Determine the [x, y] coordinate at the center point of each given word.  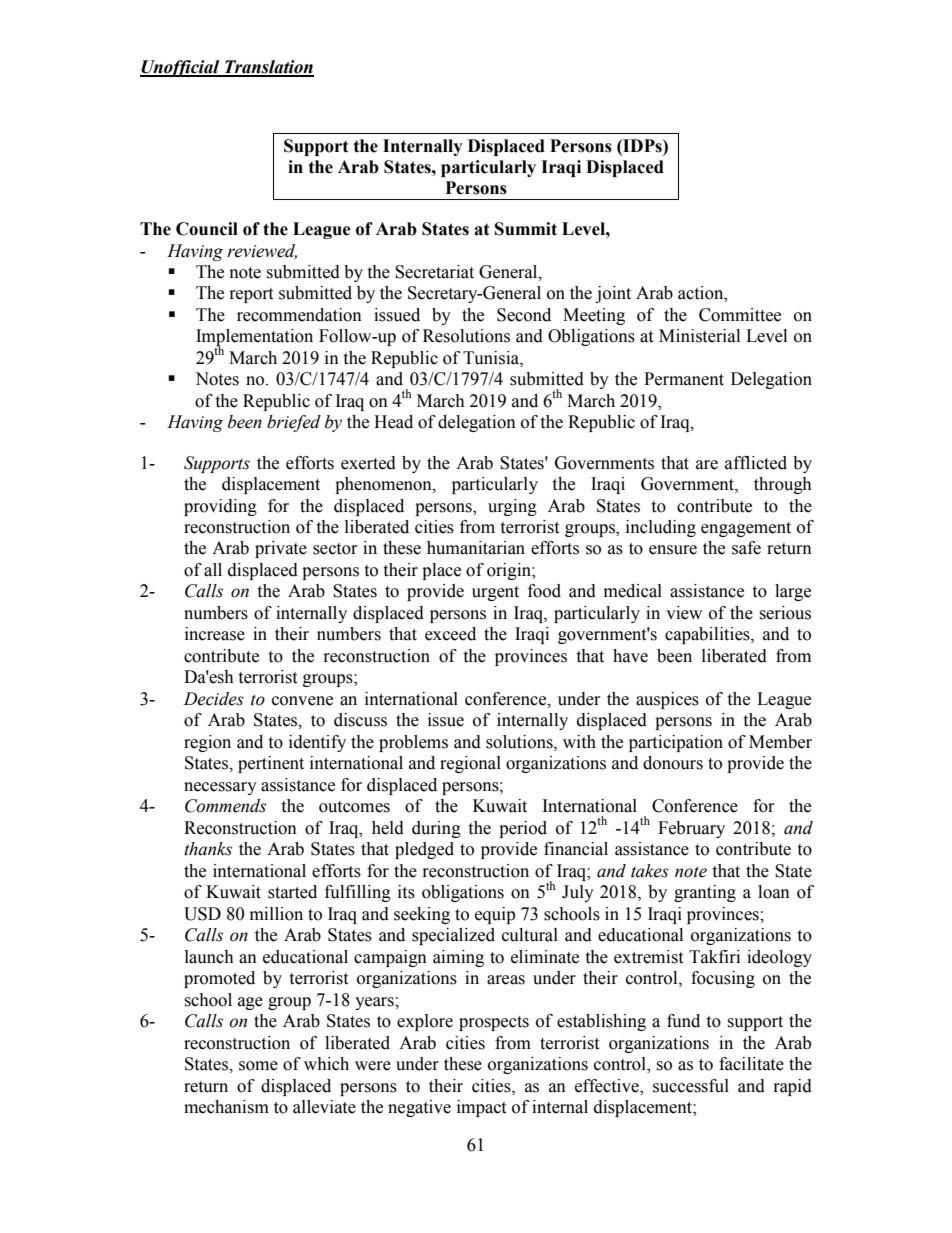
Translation [268, 68]
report [251, 295]
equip [495, 915]
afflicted [756, 463]
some [258, 1066]
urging [512, 507]
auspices [667, 700]
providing [220, 507]
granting [705, 893]
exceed [450, 634]
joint [613, 294]
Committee [740, 315]
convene [302, 701]
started [292, 892]
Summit [526, 229]
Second [524, 315]
